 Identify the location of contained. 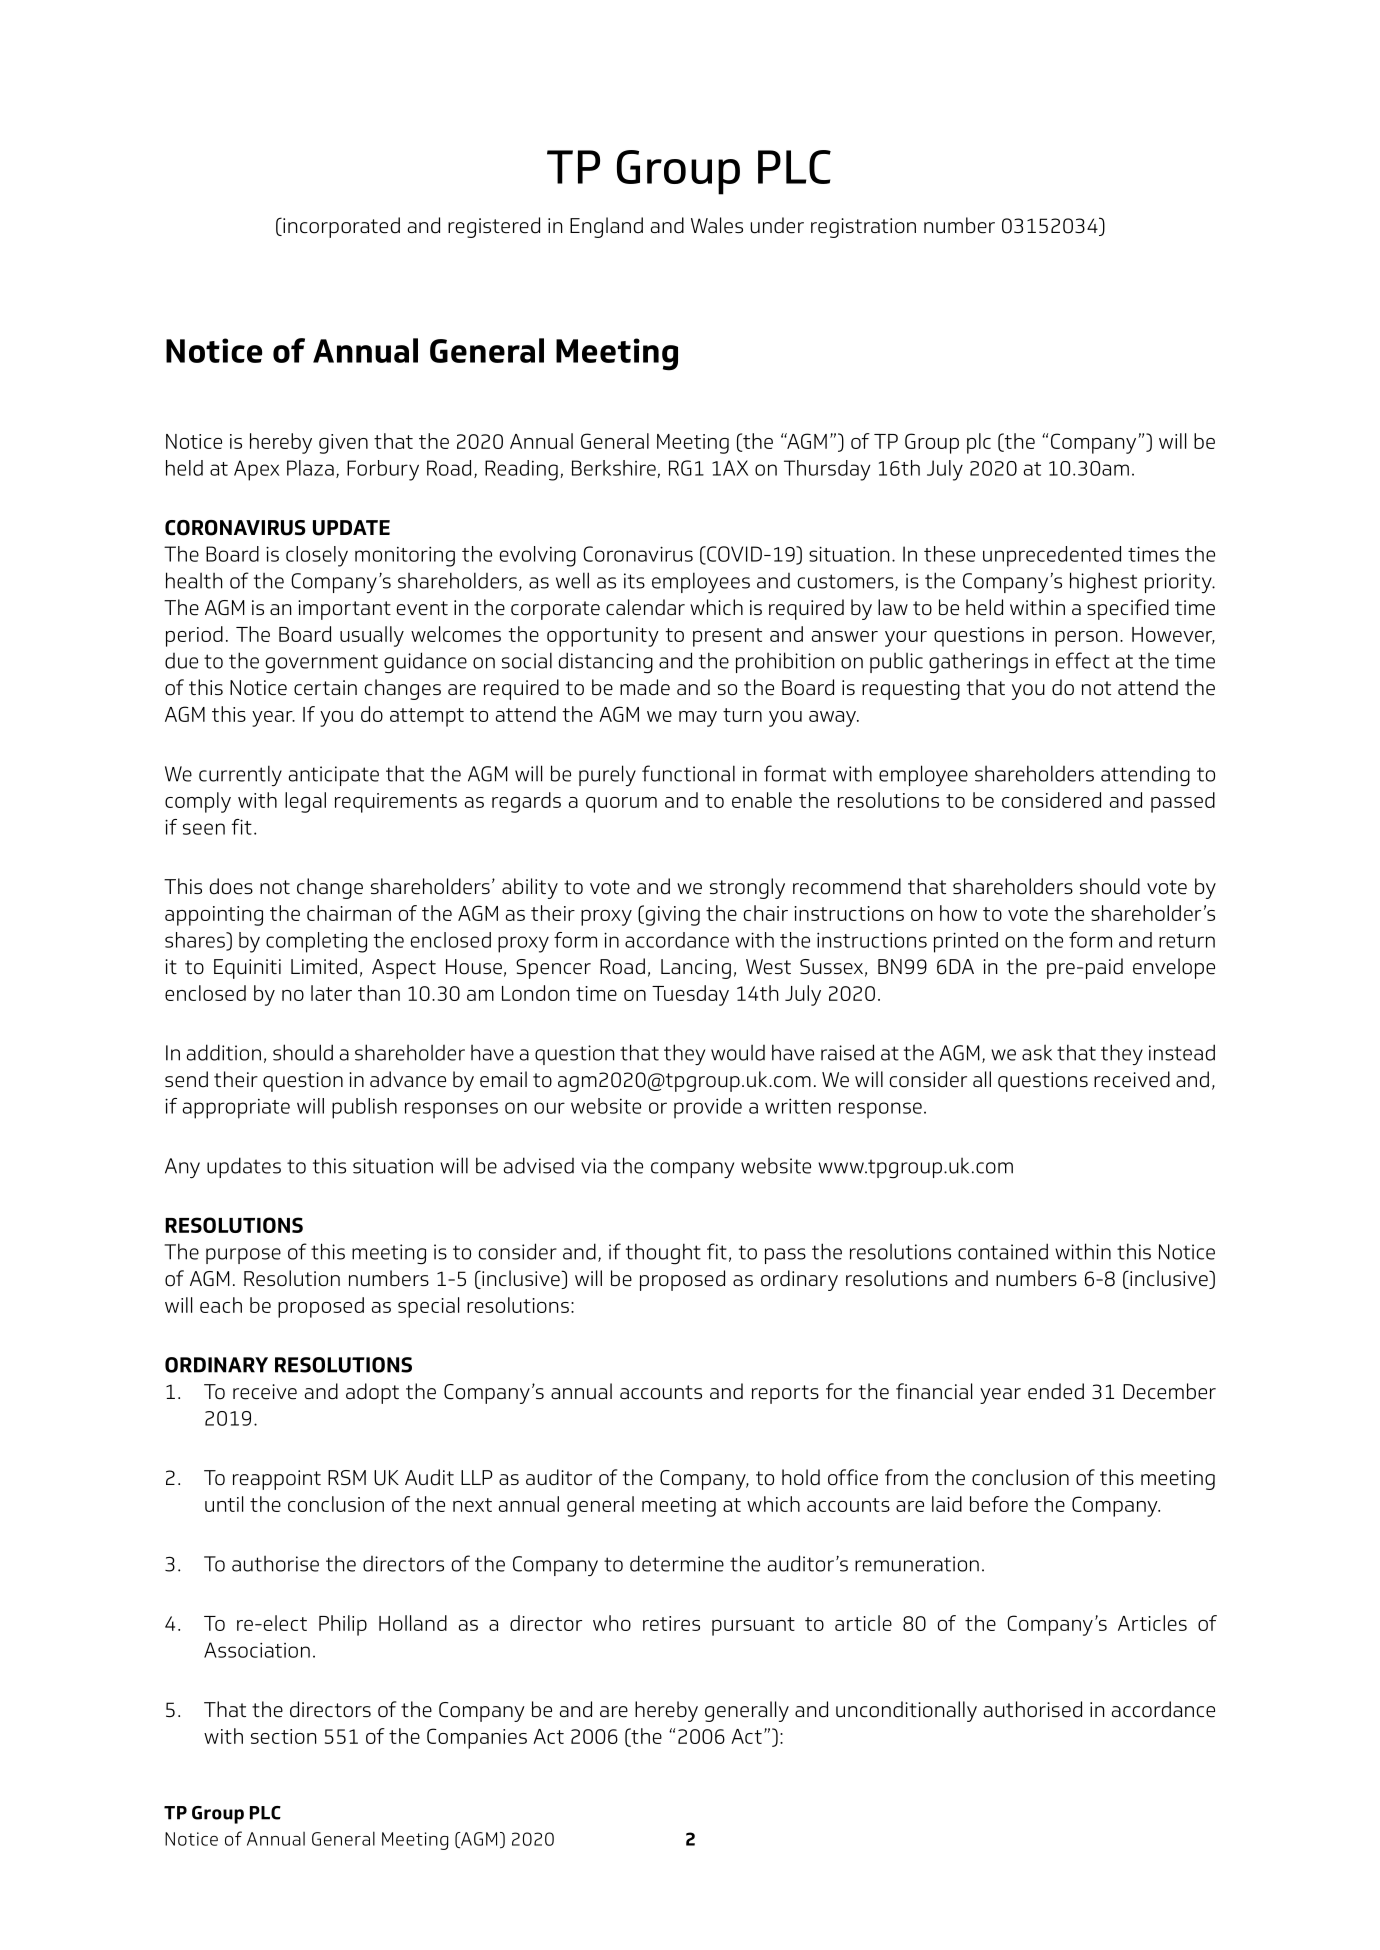
(1003, 1251).
